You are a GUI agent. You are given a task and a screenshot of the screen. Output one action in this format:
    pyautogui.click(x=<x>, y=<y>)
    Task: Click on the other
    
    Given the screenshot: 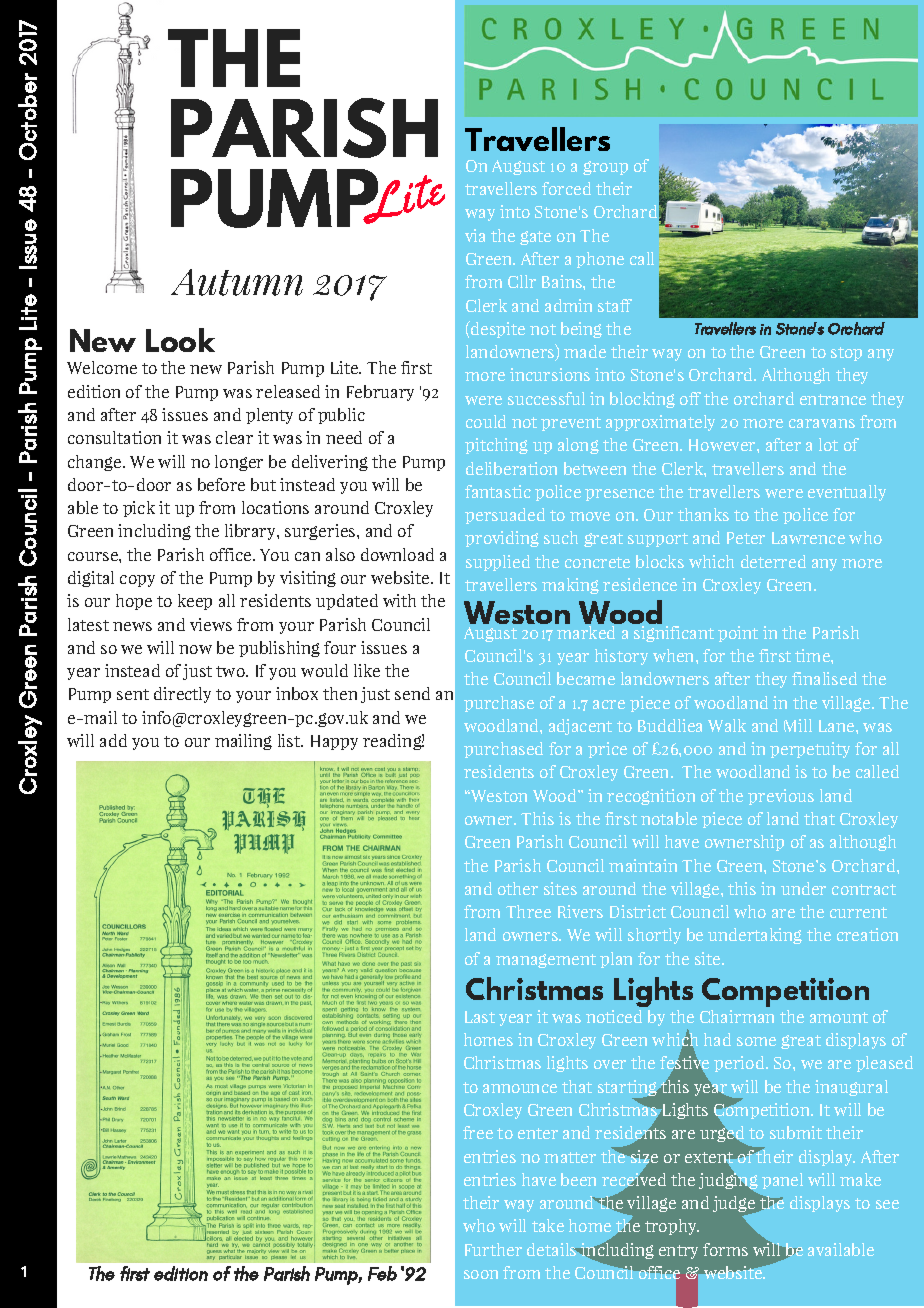 What is the action you would take?
    pyautogui.click(x=518, y=888)
